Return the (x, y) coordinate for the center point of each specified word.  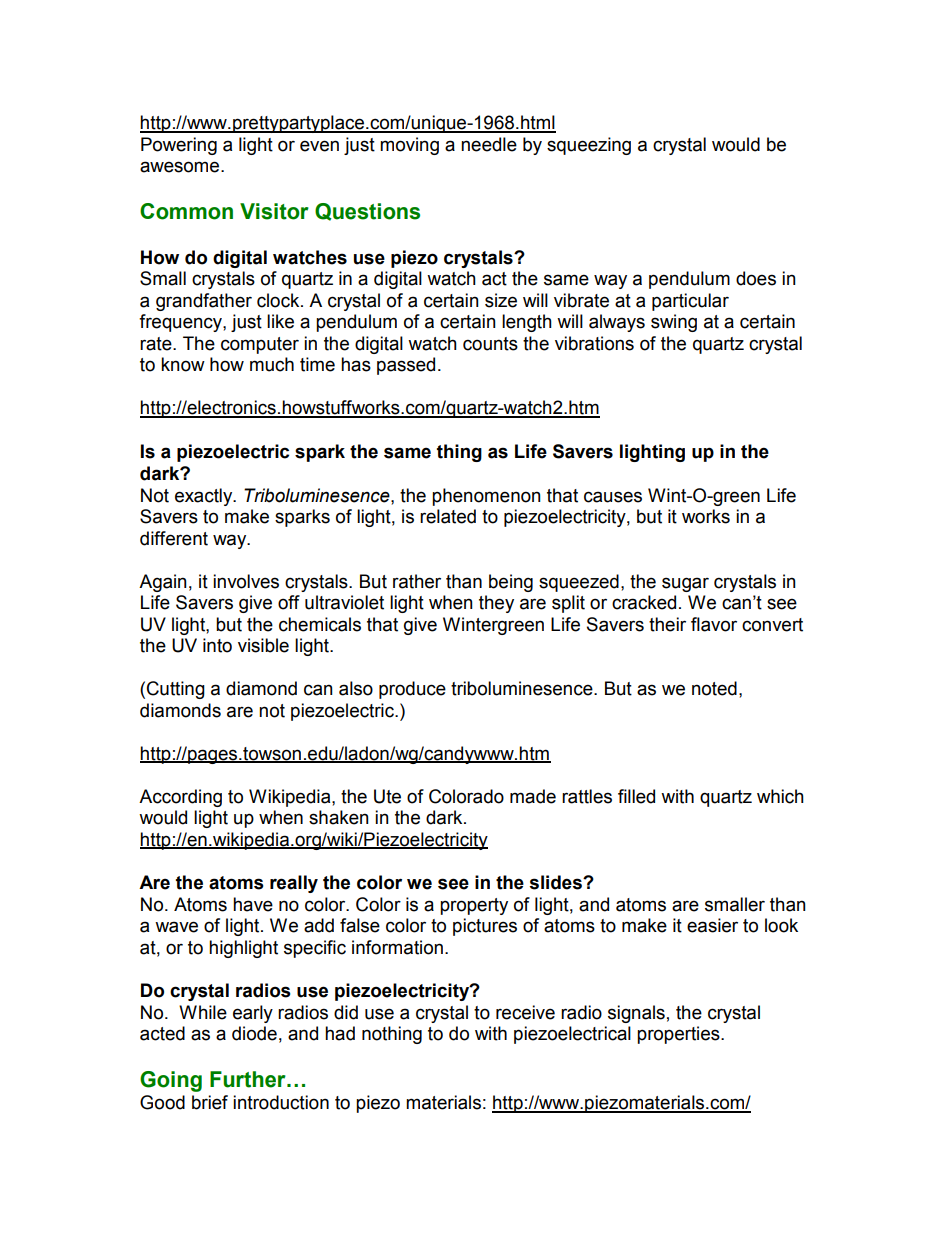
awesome (181, 167)
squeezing (589, 146)
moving (409, 146)
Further (249, 1079)
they (496, 604)
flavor (714, 624)
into (217, 645)
